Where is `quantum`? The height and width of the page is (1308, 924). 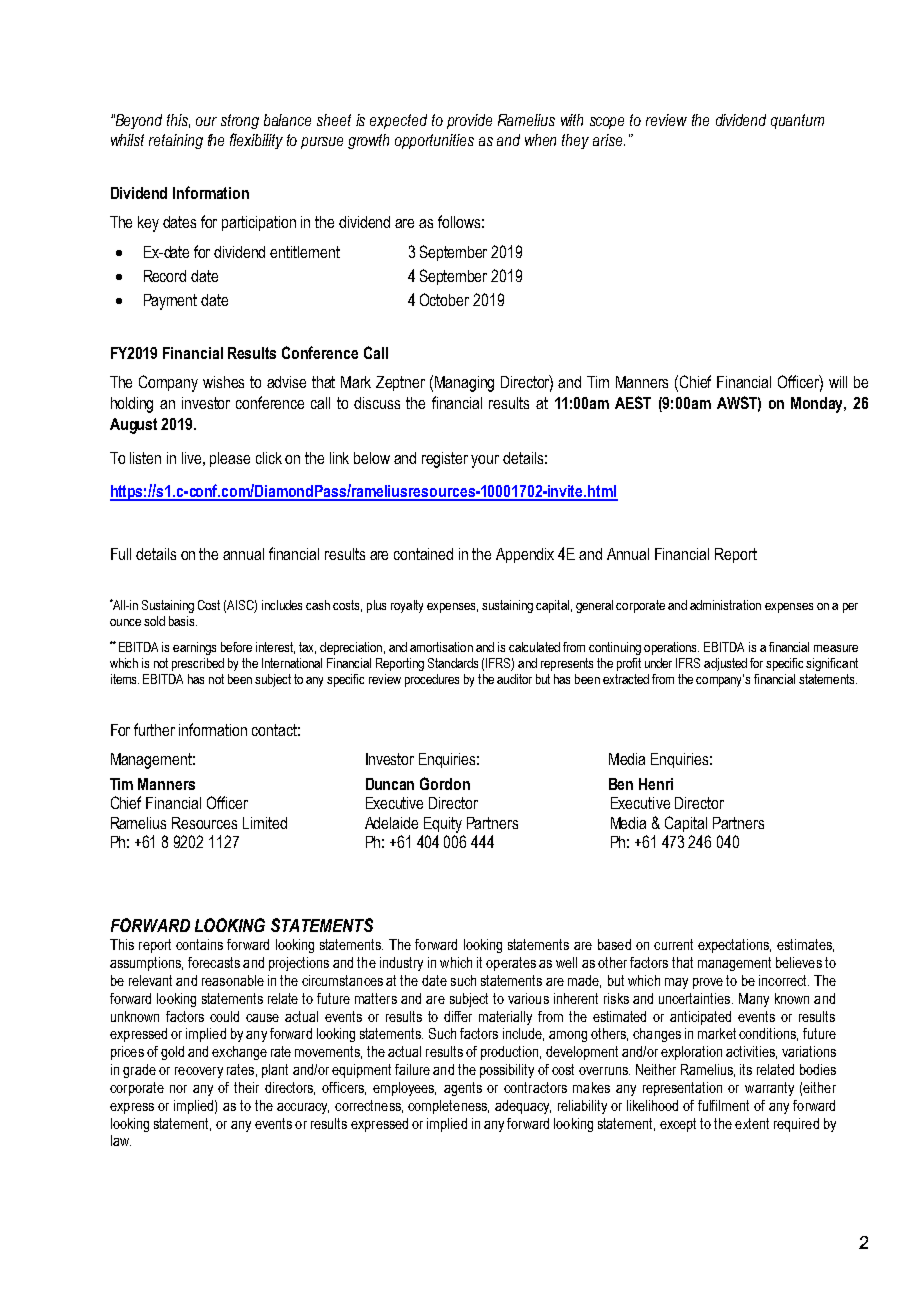
quantum is located at coordinates (797, 121).
